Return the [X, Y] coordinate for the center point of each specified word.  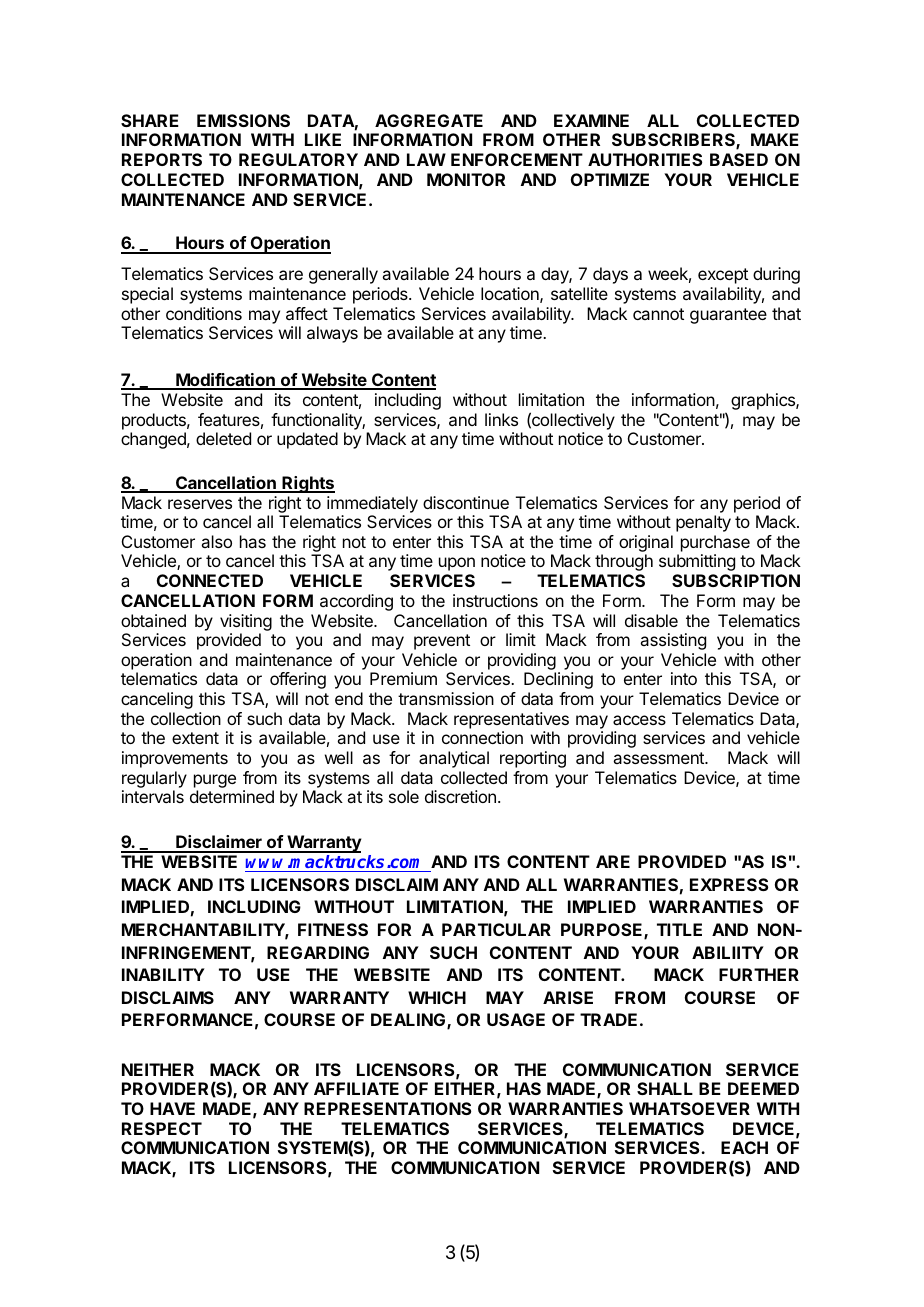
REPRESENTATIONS [387, 1108]
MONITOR [466, 179]
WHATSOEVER [689, 1108]
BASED [739, 159]
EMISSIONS [243, 120]
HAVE [172, 1108]
